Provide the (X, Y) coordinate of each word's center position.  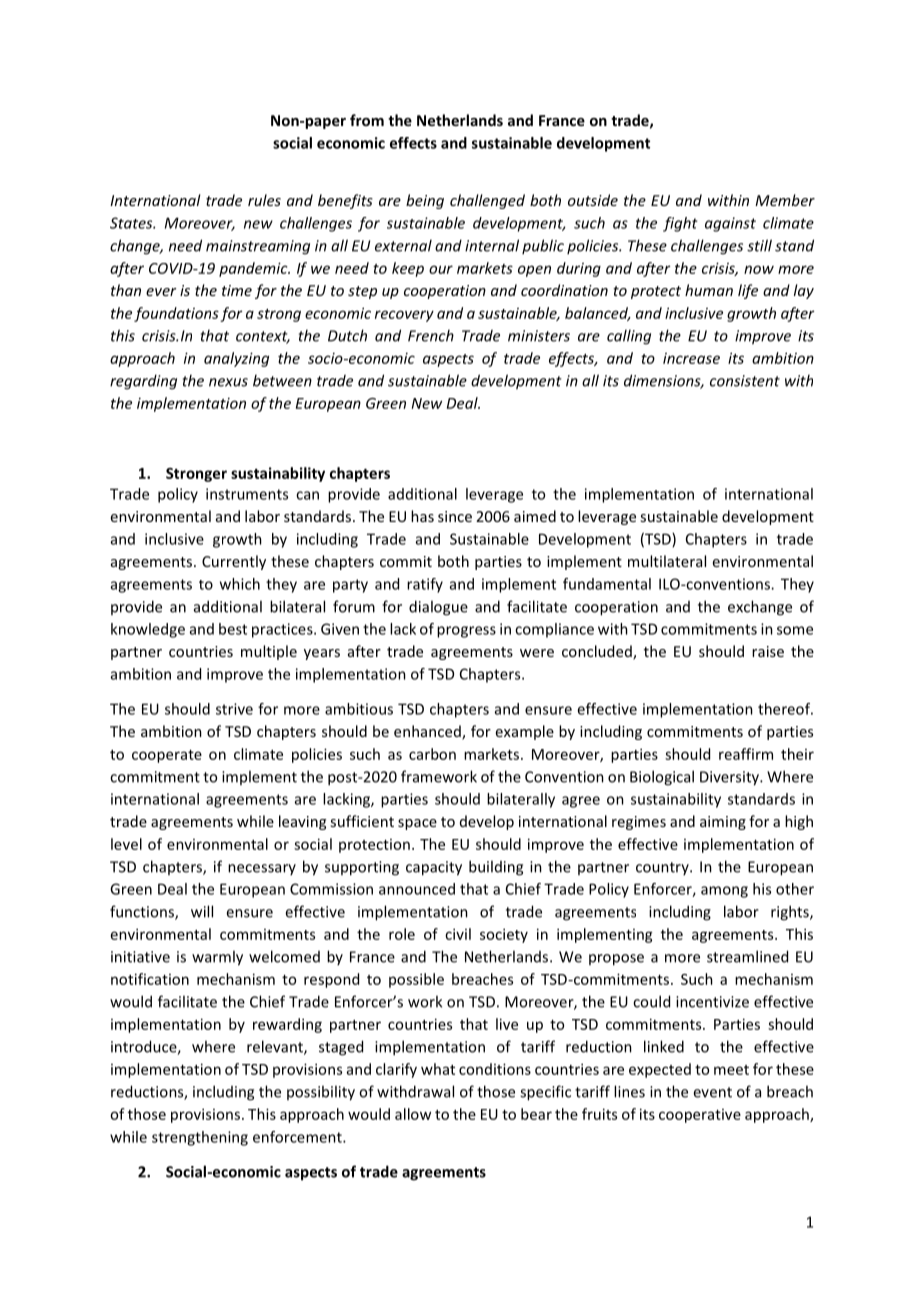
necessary (262, 869)
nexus (228, 382)
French (431, 335)
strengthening (200, 1138)
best (233, 629)
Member (785, 200)
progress (466, 632)
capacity (434, 868)
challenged (487, 201)
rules (264, 200)
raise (768, 651)
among (724, 892)
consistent (745, 381)
